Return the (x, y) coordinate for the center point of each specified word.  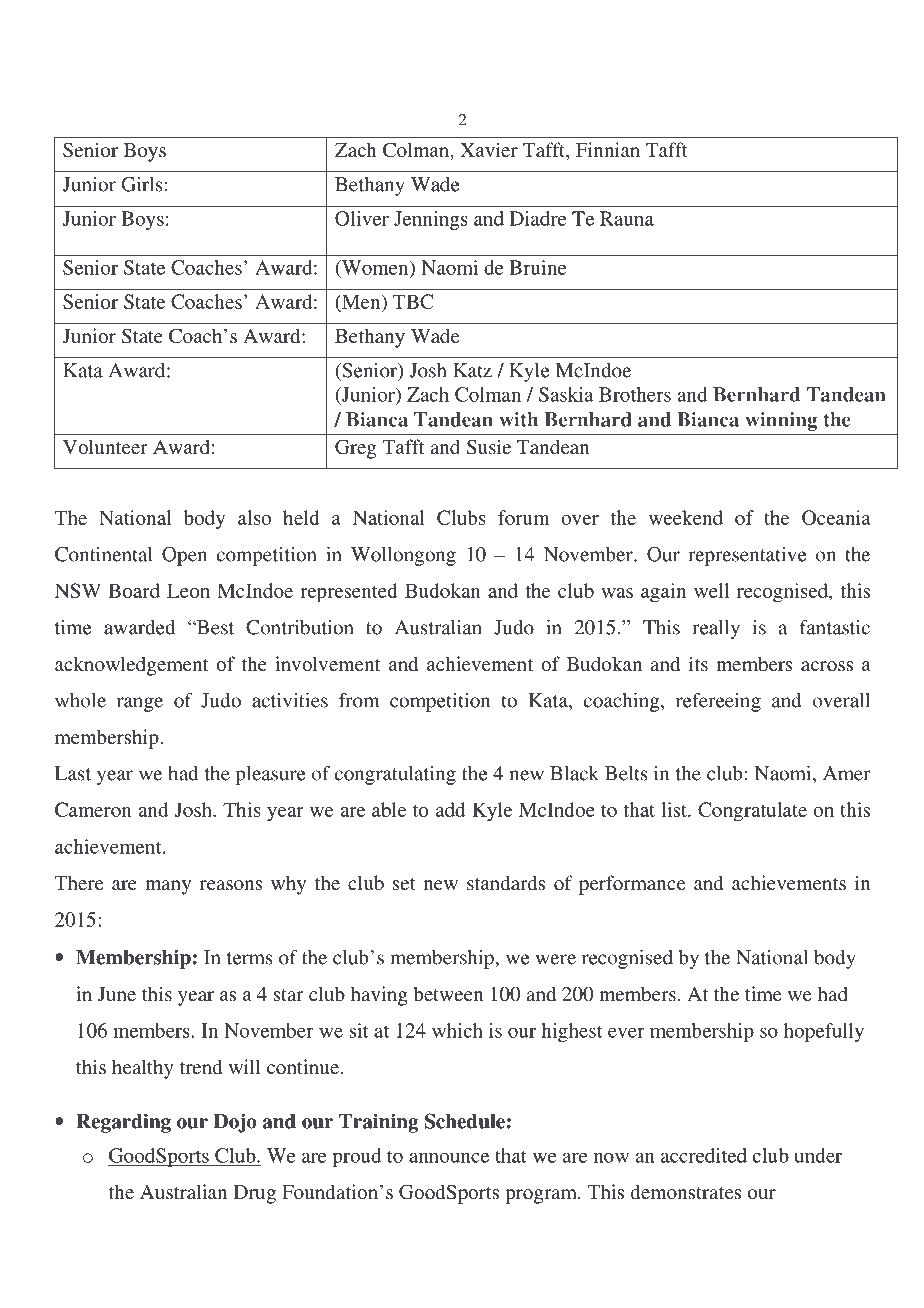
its (698, 663)
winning (781, 421)
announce (449, 1157)
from (359, 700)
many (168, 887)
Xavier (489, 149)
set (404, 884)
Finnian (608, 149)
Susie (489, 447)
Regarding (123, 1123)
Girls (142, 184)
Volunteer (105, 446)
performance (632, 885)
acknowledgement (131, 666)
